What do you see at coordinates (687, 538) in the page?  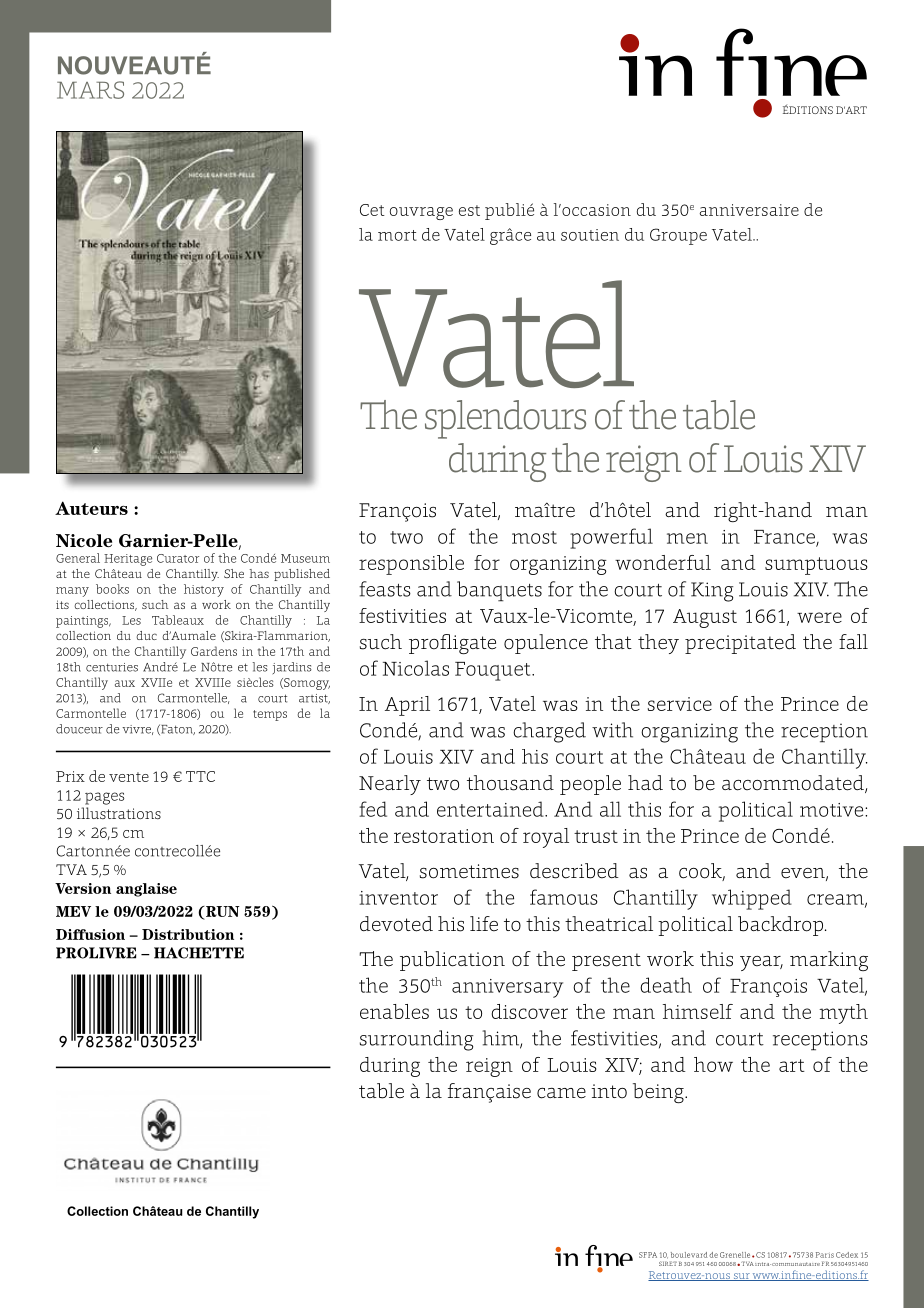 I see `men` at bounding box center [687, 538].
